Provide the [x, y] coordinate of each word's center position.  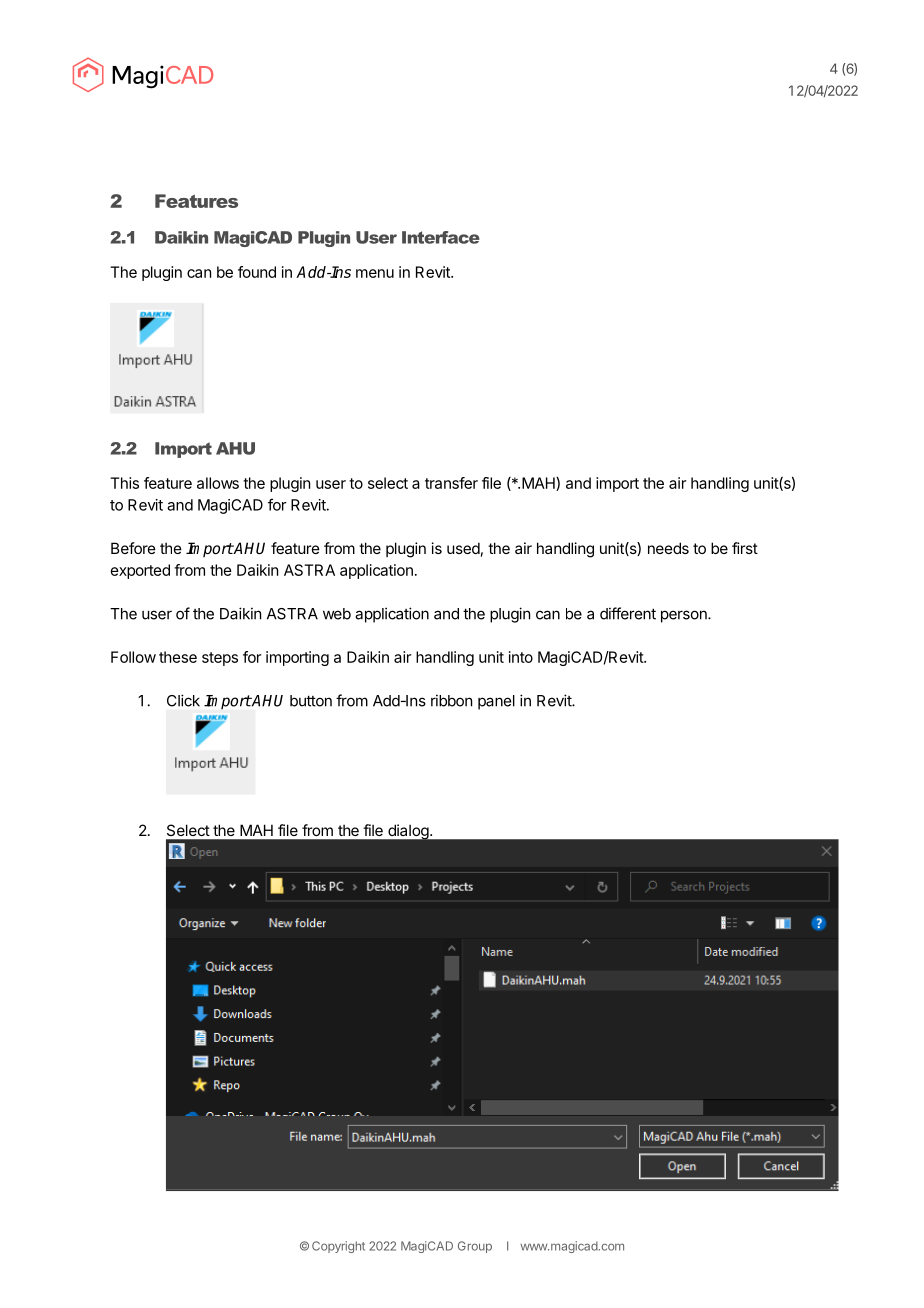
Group [475, 1247]
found [257, 272]
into [521, 657]
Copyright [338, 1247]
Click [183, 700]
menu [375, 273]
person [685, 616]
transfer [451, 483]
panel [496, 702]
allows [218, 483]
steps [220, 659]
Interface [441, 237]
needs [668, 548]
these [178, 657]
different [628, 613]
